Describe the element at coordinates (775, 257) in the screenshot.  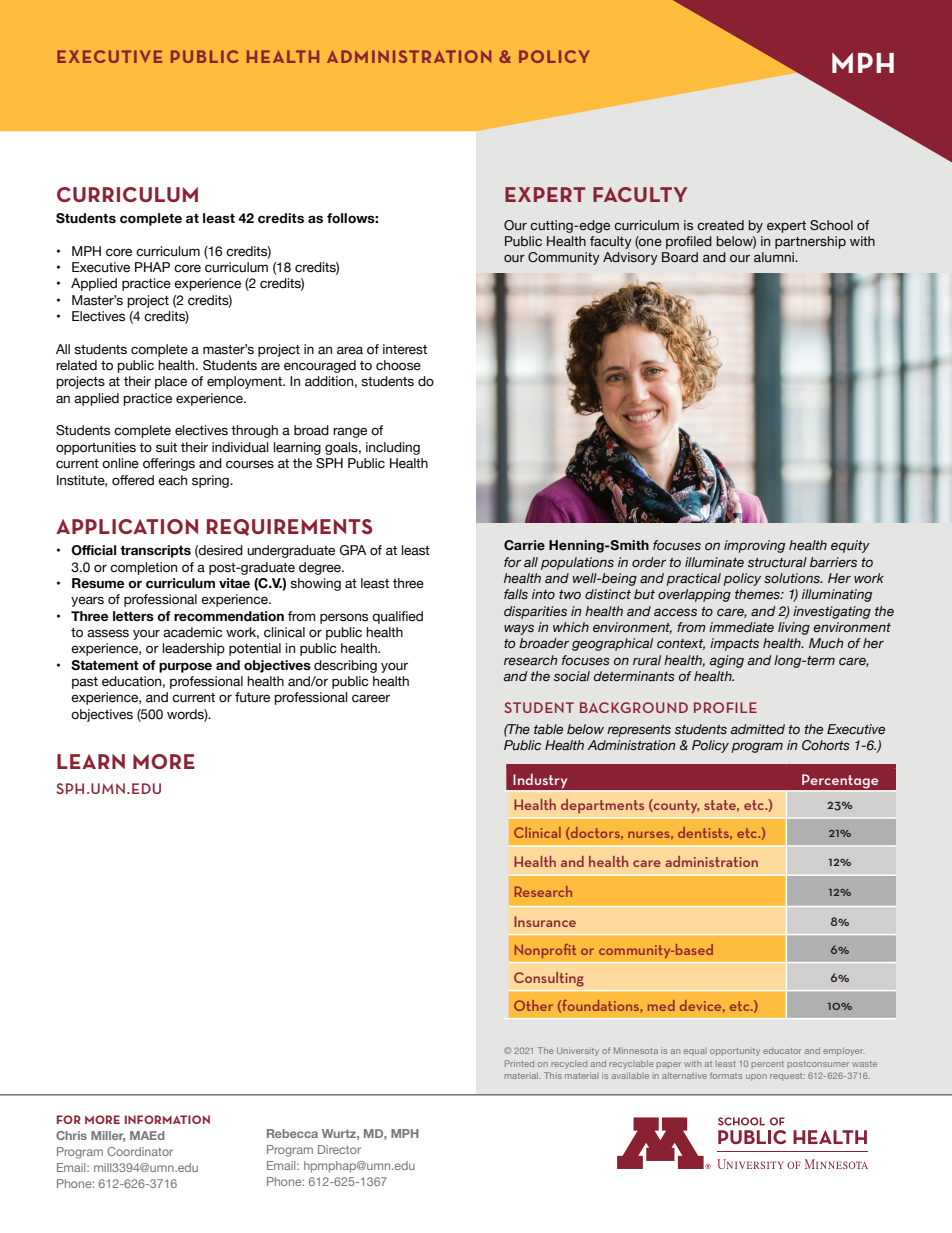
I see `alumni` at that location.
